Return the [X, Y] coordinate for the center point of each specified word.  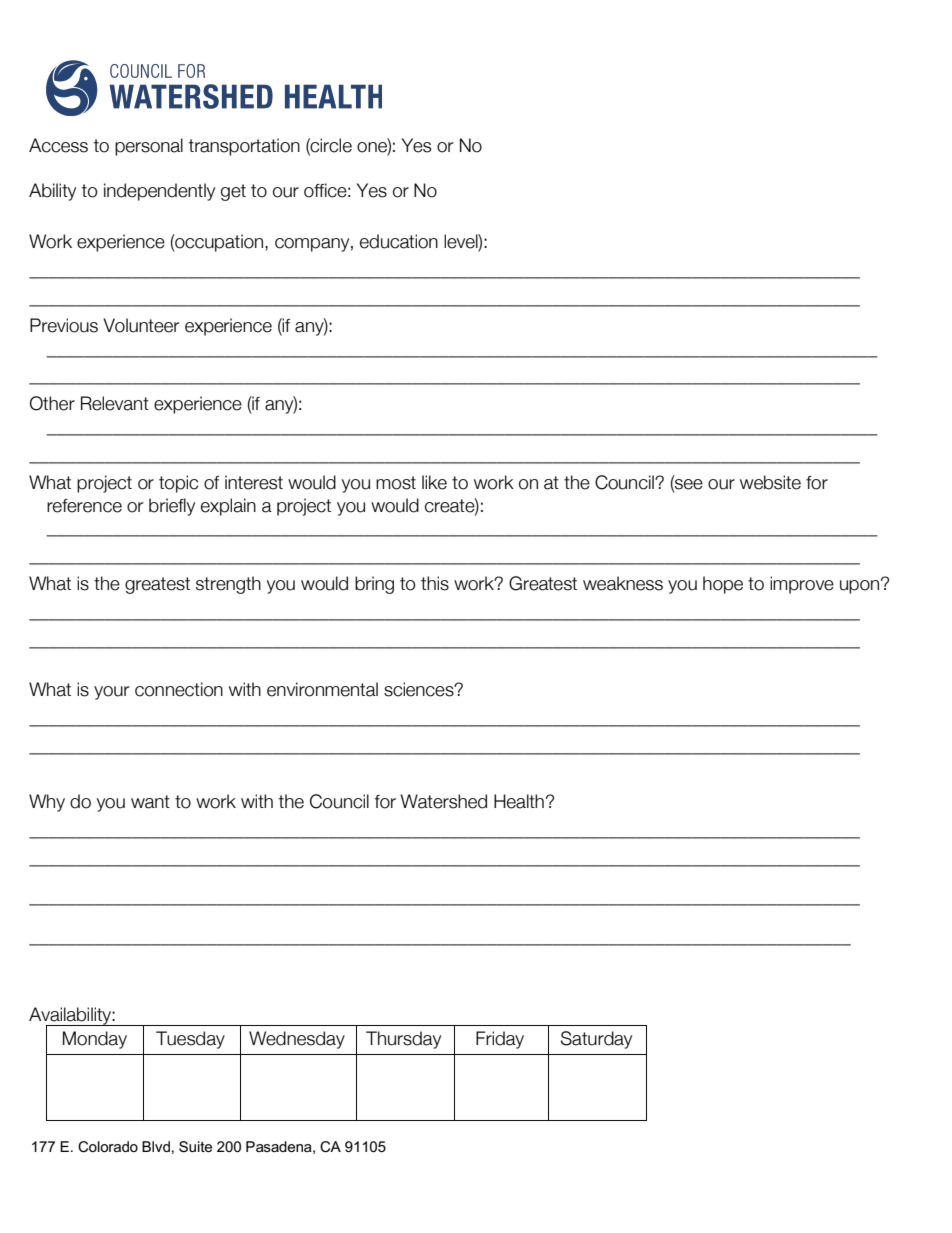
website [770, 482]
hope [723, 585]
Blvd [156, 1146]
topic [178, 484]
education [399, 241]
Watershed [443, 801]
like [434, 482]
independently [159, 192]
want [150, 802]
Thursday [403, 1040]
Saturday [596, 1040]
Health [519, 801]
